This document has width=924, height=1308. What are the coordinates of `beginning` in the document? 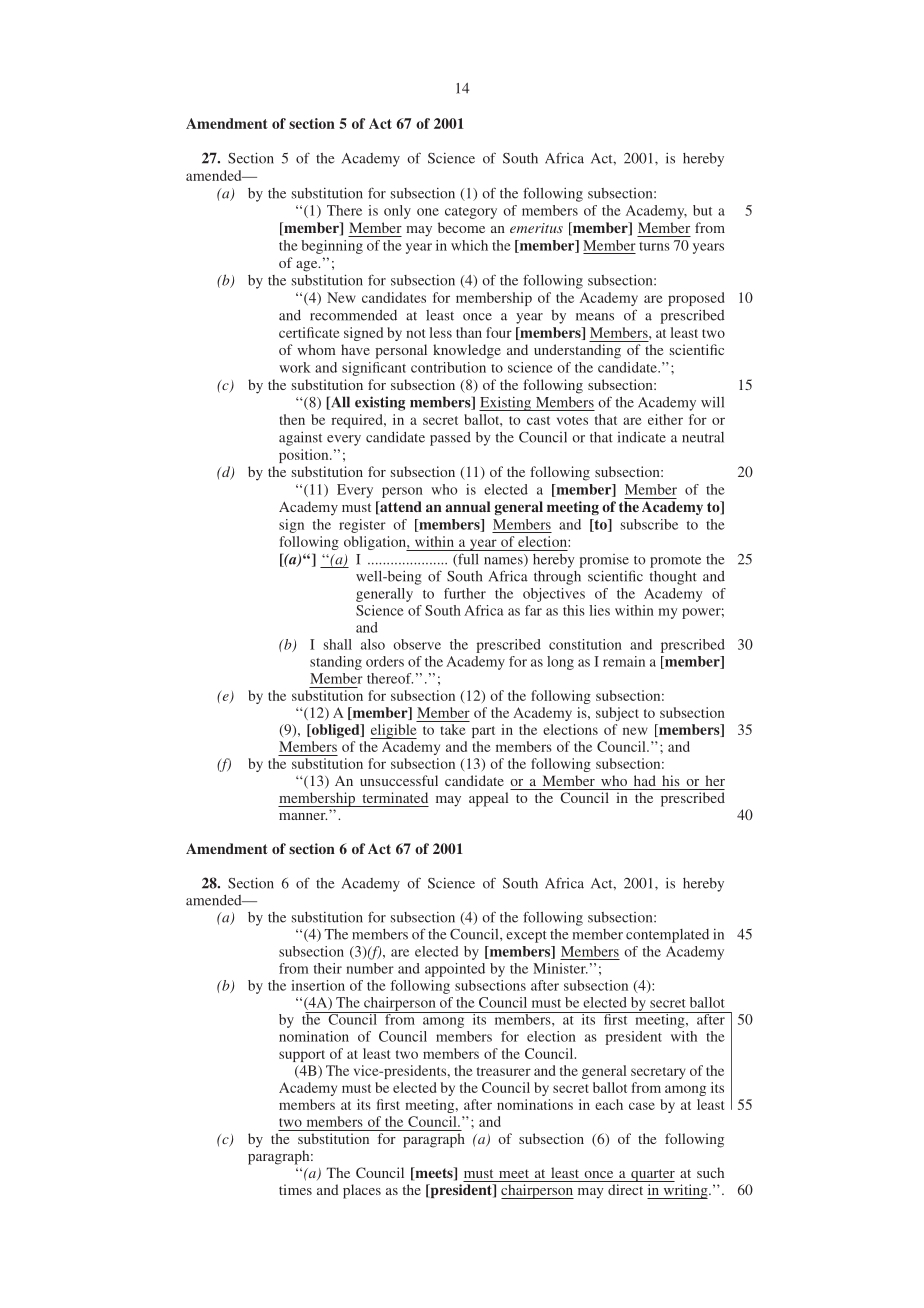 It's located at (332, 247).
